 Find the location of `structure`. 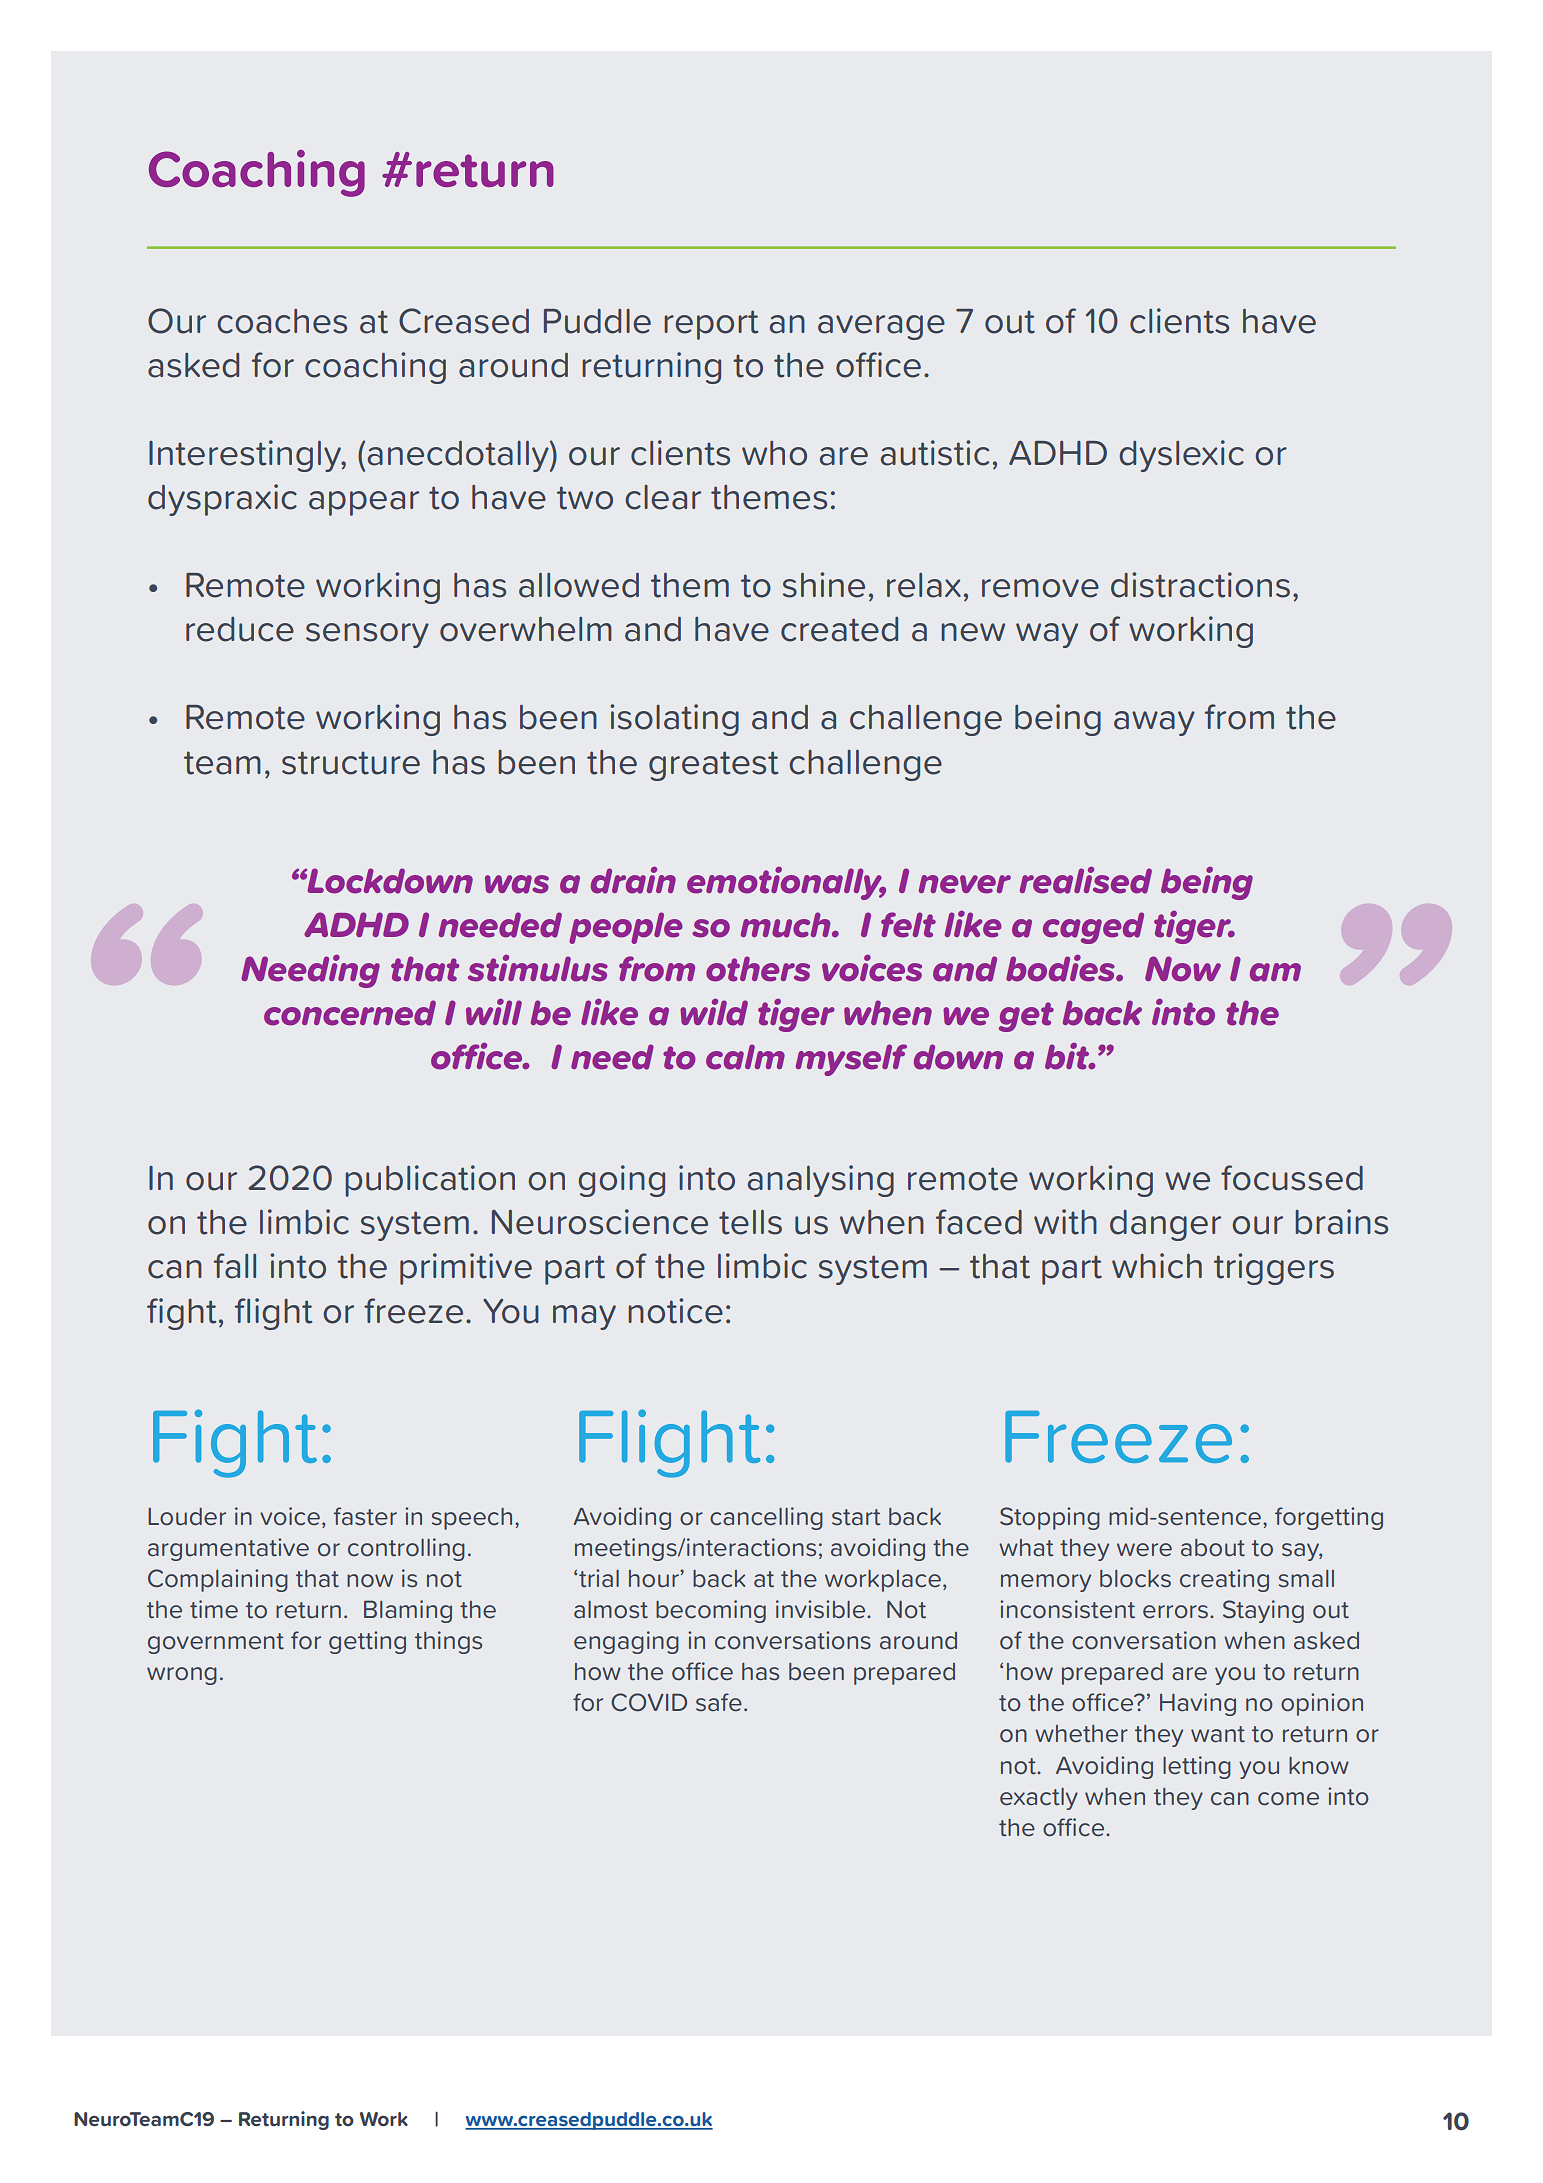

structure is located at coordinates (351, 763).
